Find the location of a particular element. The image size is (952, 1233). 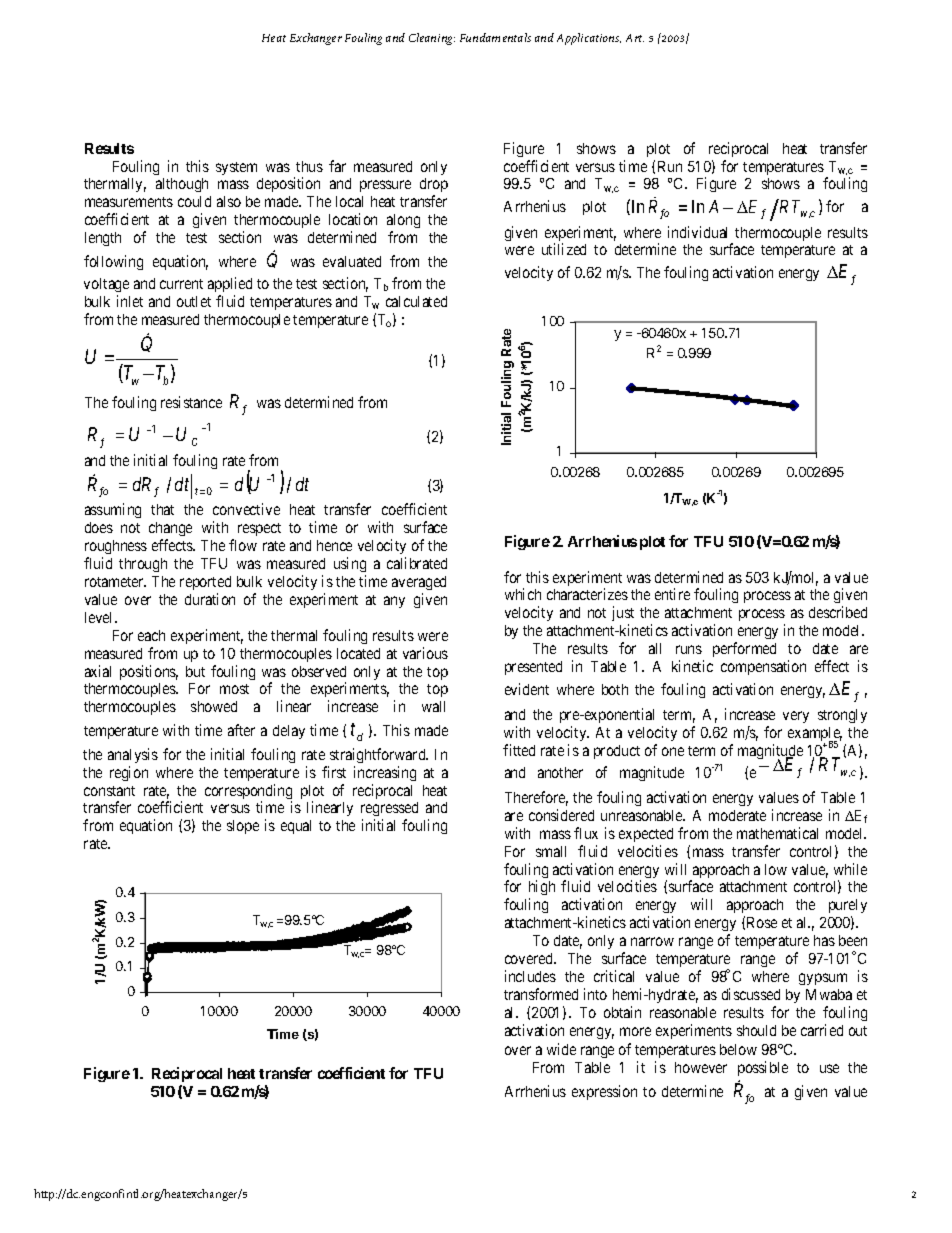

averaged is located at coordinates (419, 583).
